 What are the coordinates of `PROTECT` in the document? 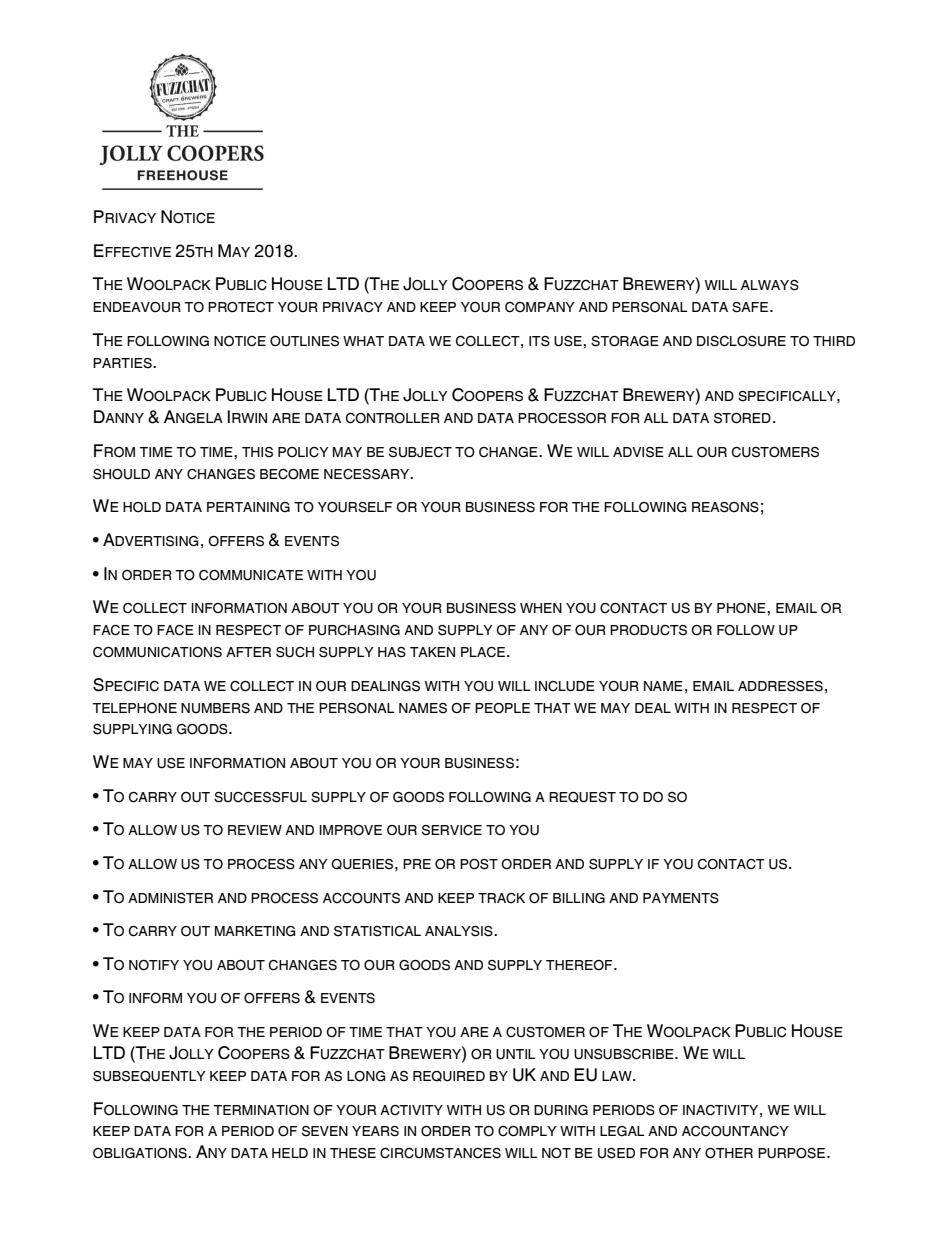 It's located at (241, 307).
